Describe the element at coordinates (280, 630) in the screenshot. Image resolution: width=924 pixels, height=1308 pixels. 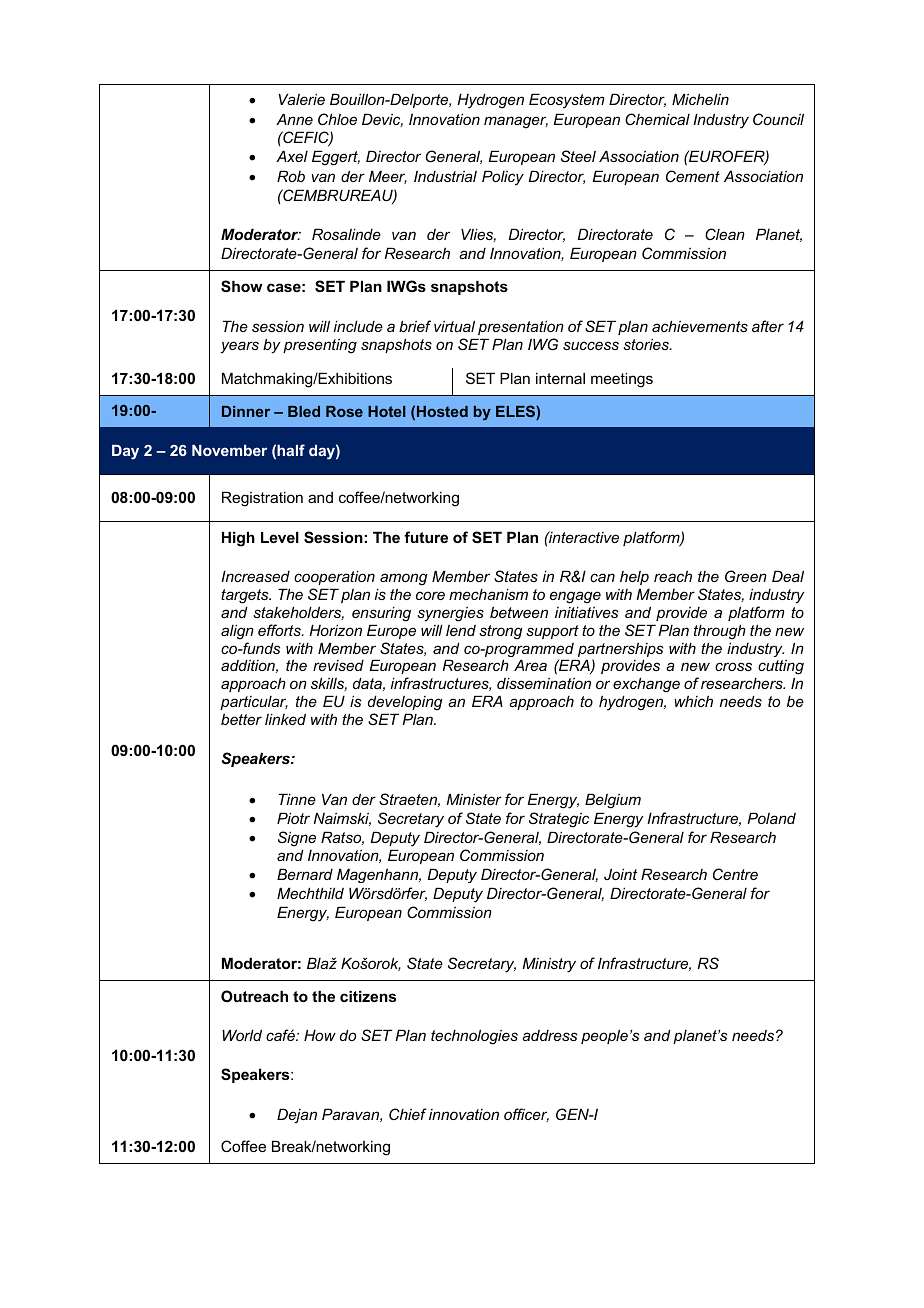
I see `efforts` at that location.
